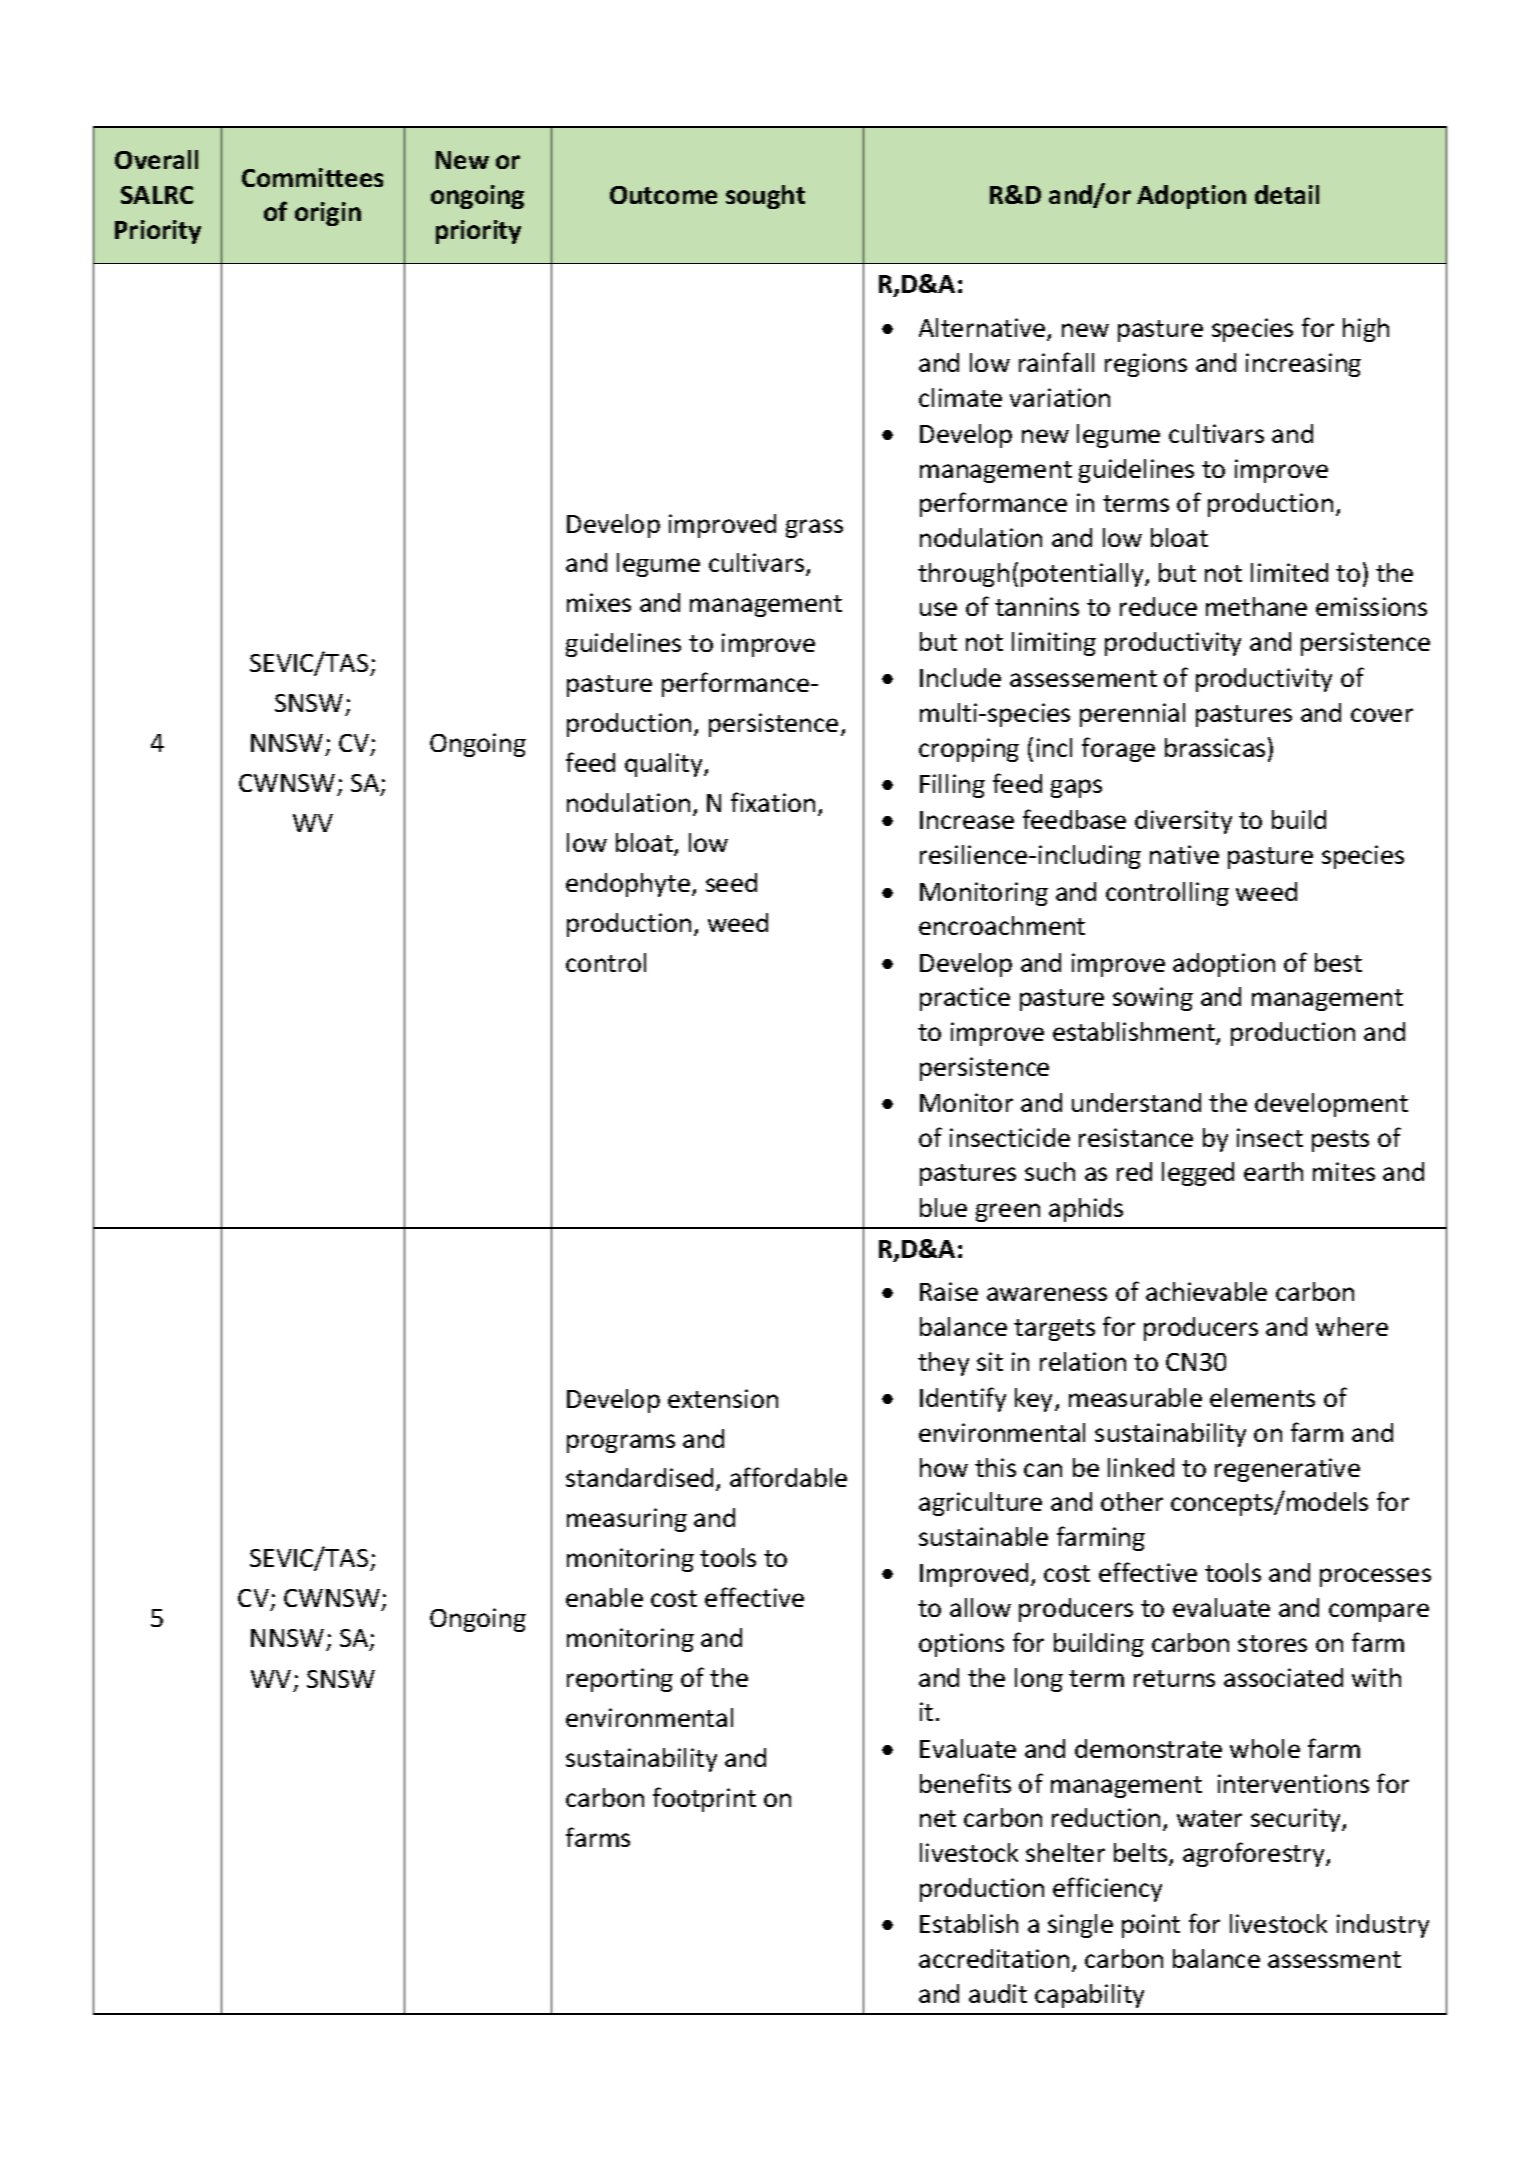  What do you see at coordinates (788, 1477) in the screenshot?
I see `affordable` at bounding box center [788, 1477].
